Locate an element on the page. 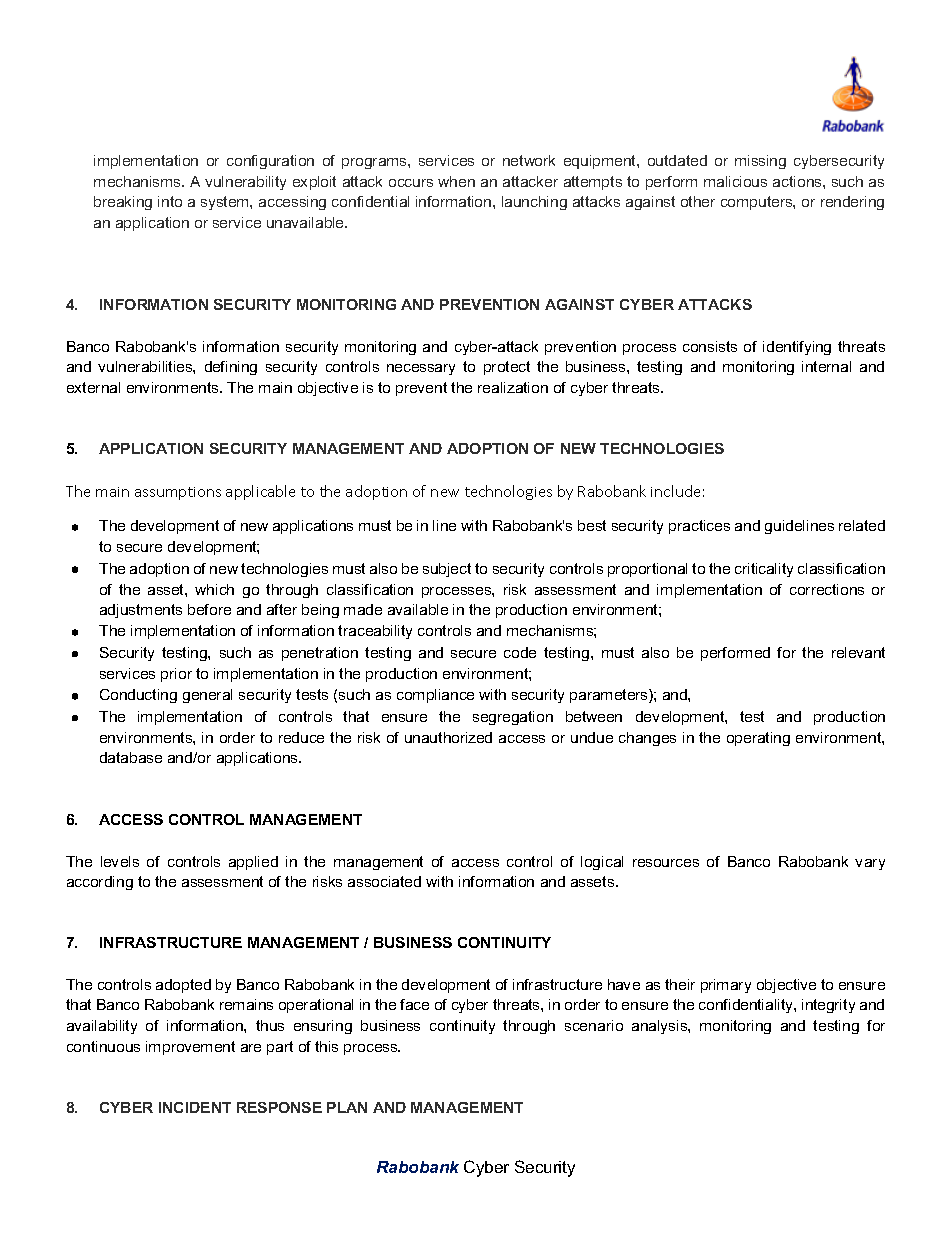 Image resolution: width=952 pixels, height=1233 pixels. into is located at coordinates (170, 201).
